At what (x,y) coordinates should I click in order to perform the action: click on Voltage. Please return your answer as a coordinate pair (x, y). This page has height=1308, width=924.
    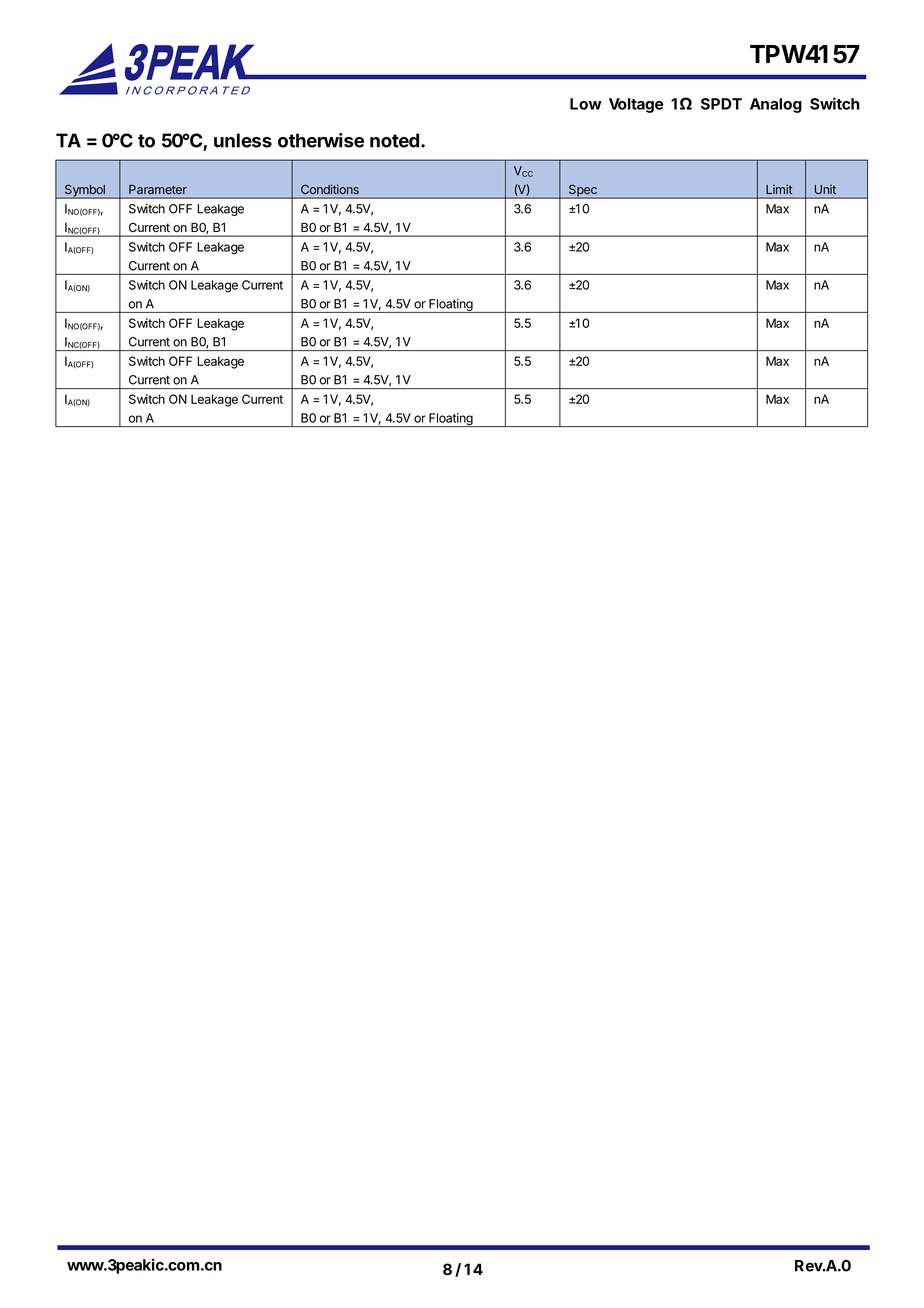
    Looking at the image, I should click on (636, 105).
